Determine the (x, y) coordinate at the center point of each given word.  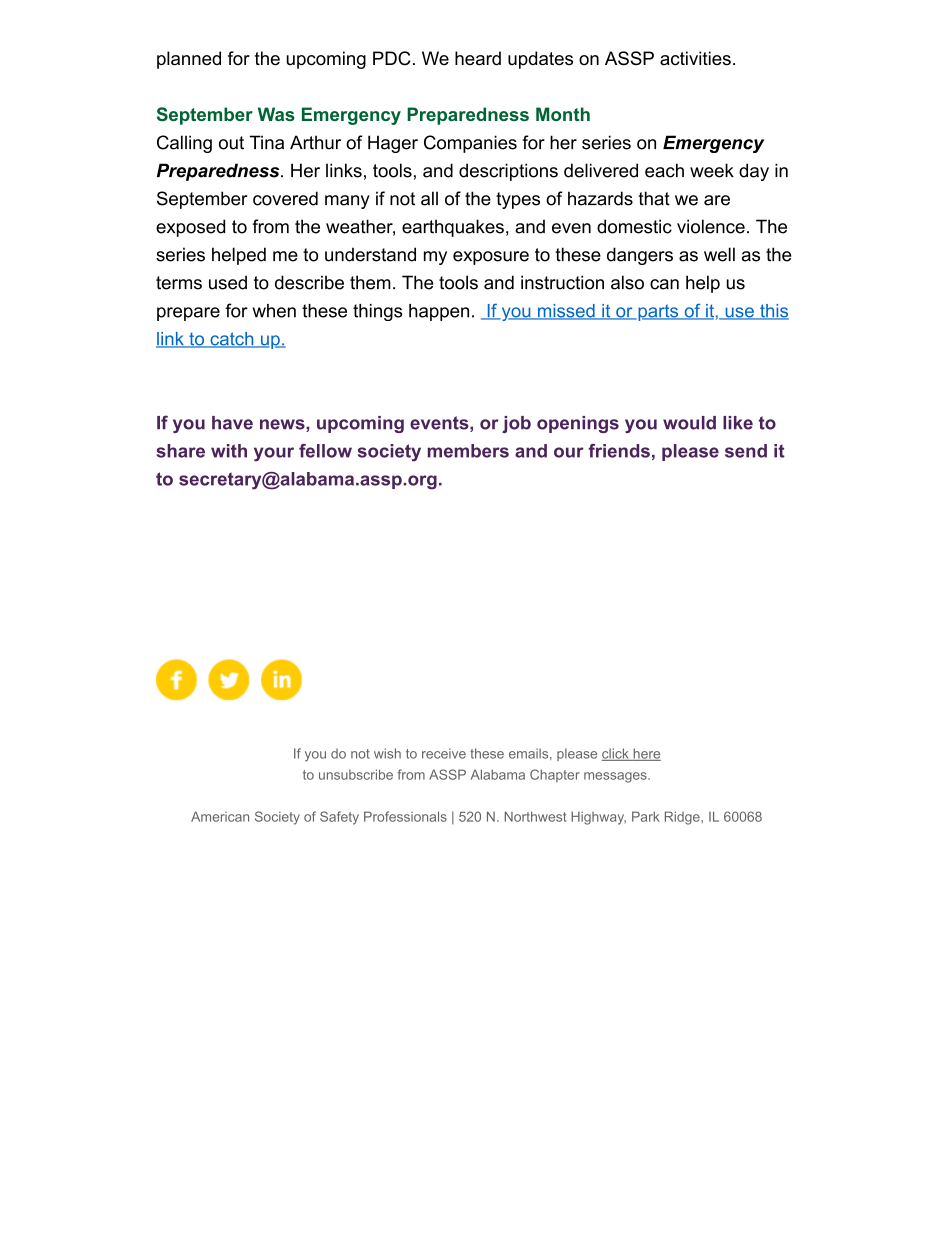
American (220, 816)
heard (478, 58)
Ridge (683, 818)
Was (276, 114)
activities (695, 58)
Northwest (535, 816)
